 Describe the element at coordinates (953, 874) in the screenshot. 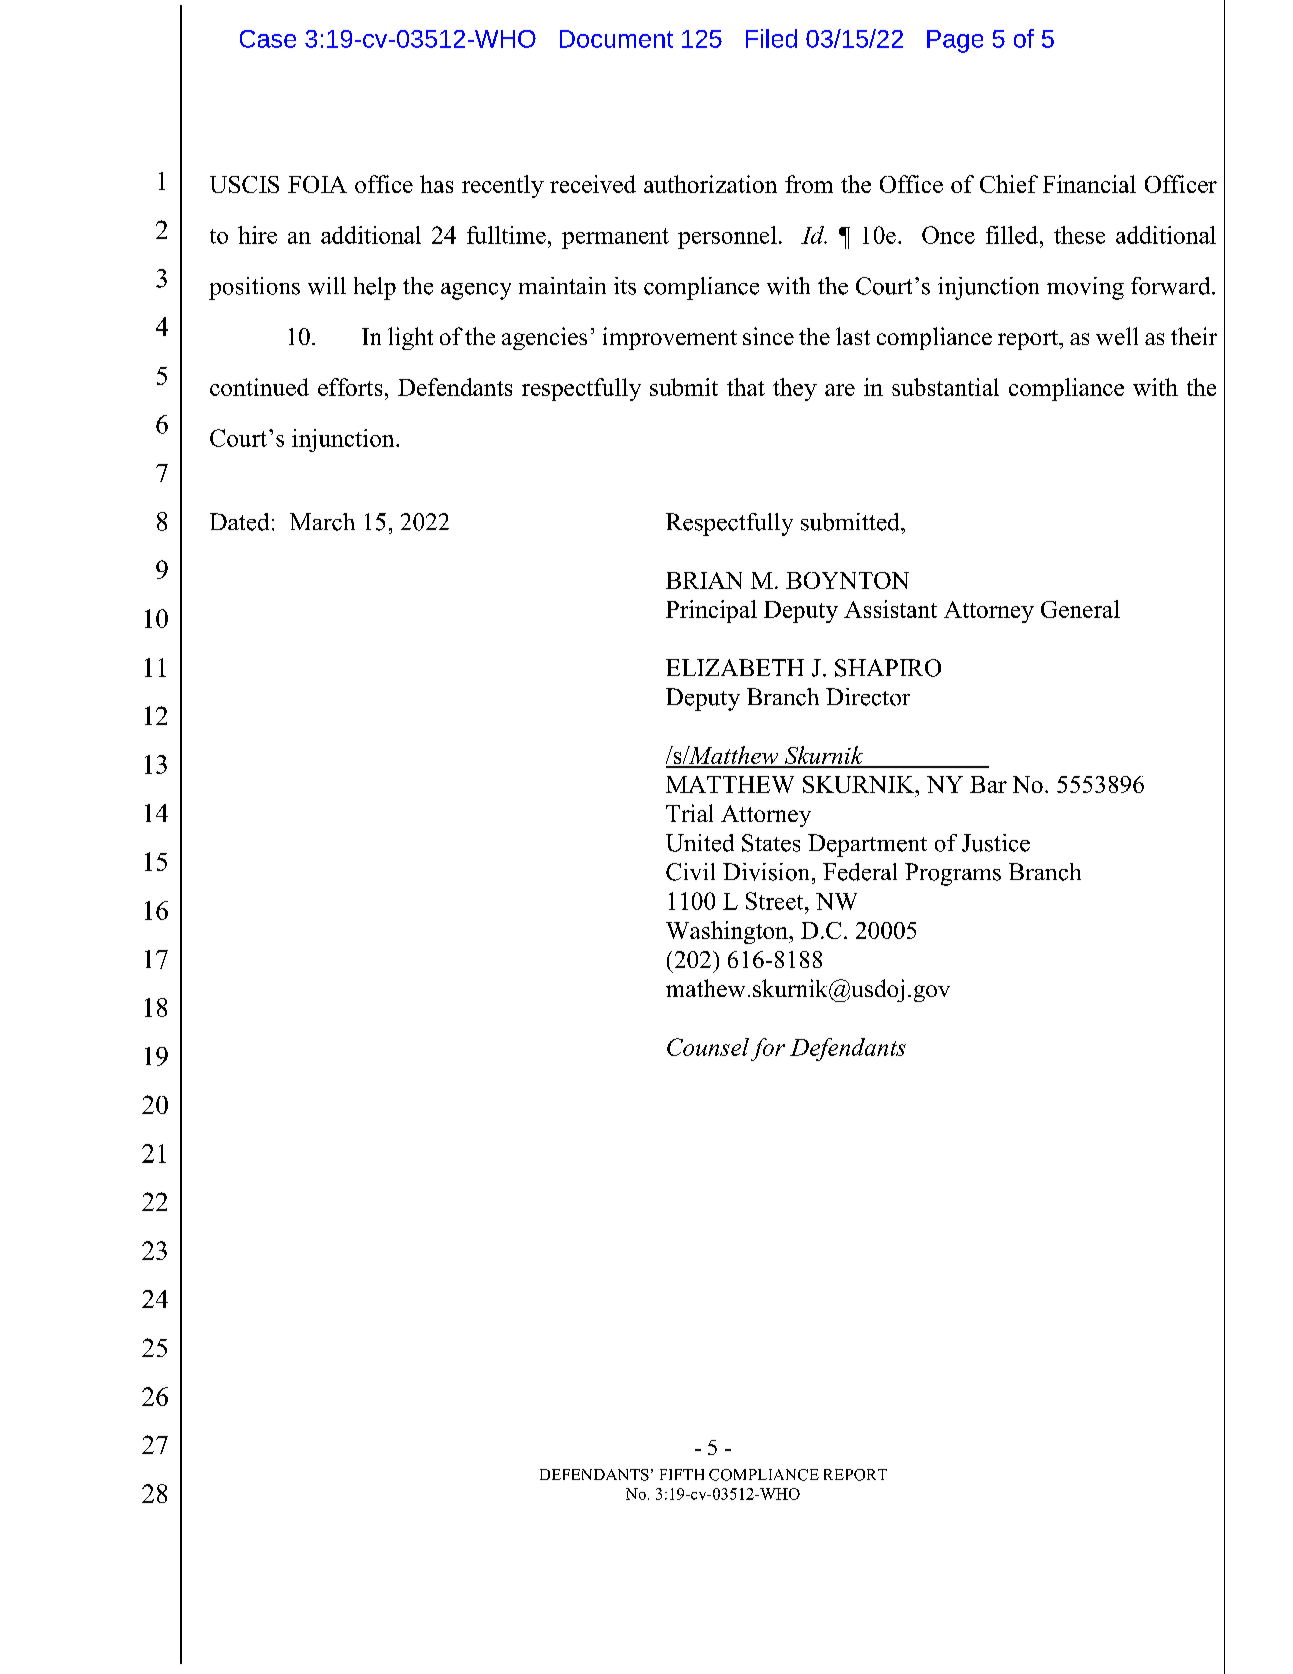

I see `Programs` at that location.
